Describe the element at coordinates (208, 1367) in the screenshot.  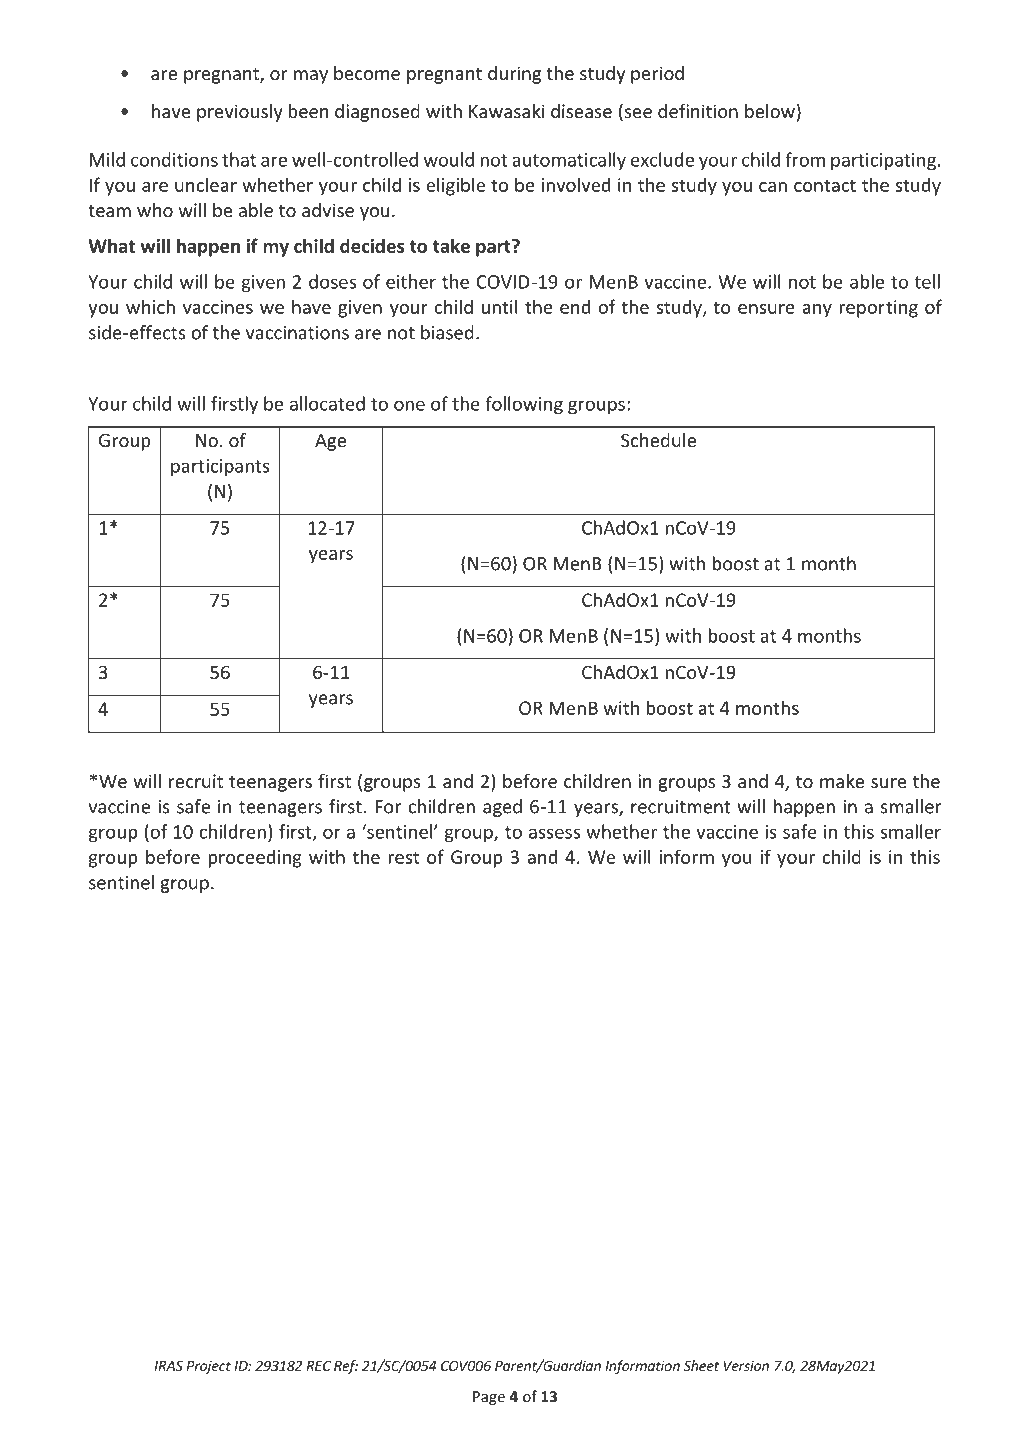
I see `Project` at that location.
